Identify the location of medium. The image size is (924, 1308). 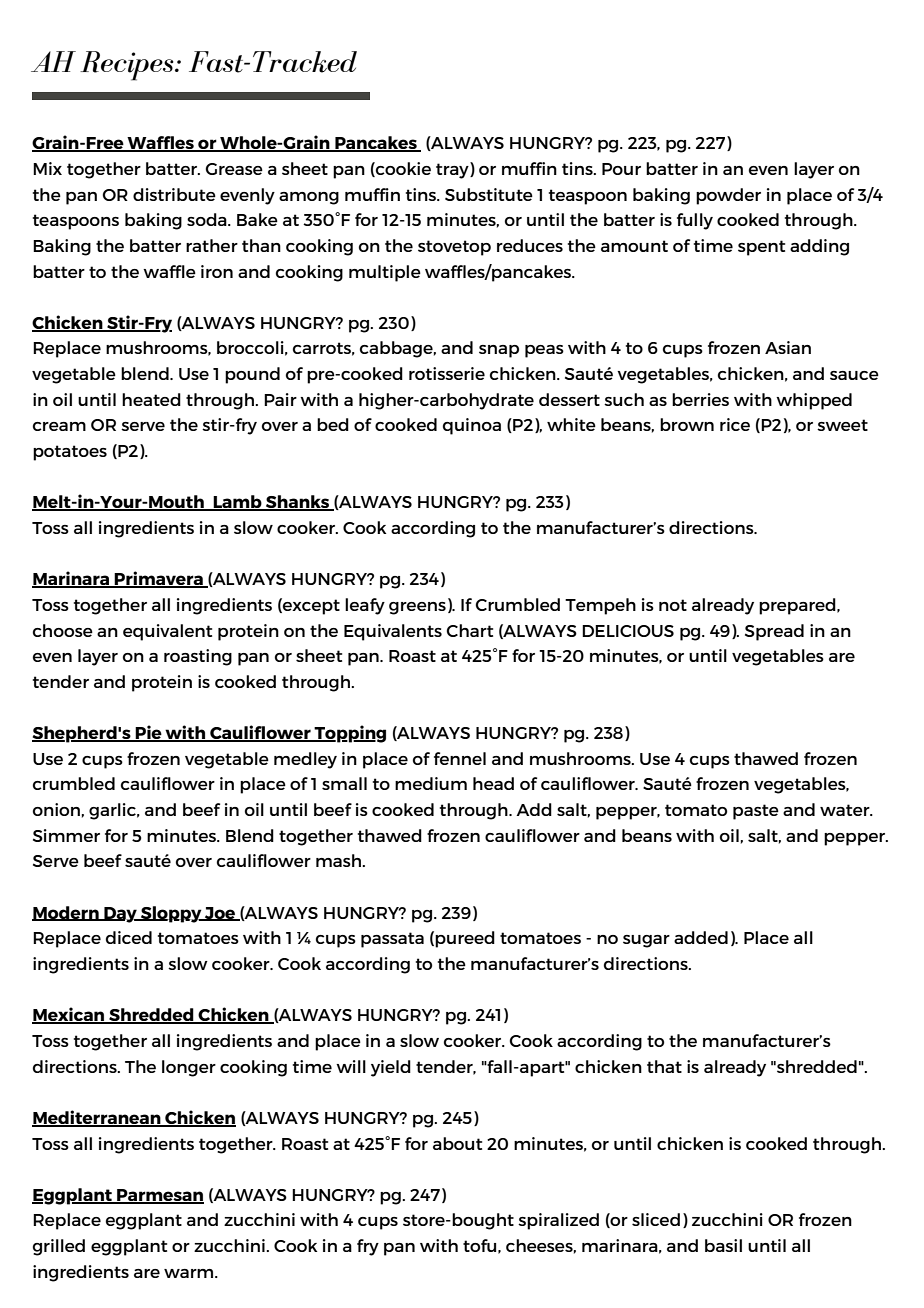
(431, 783).
